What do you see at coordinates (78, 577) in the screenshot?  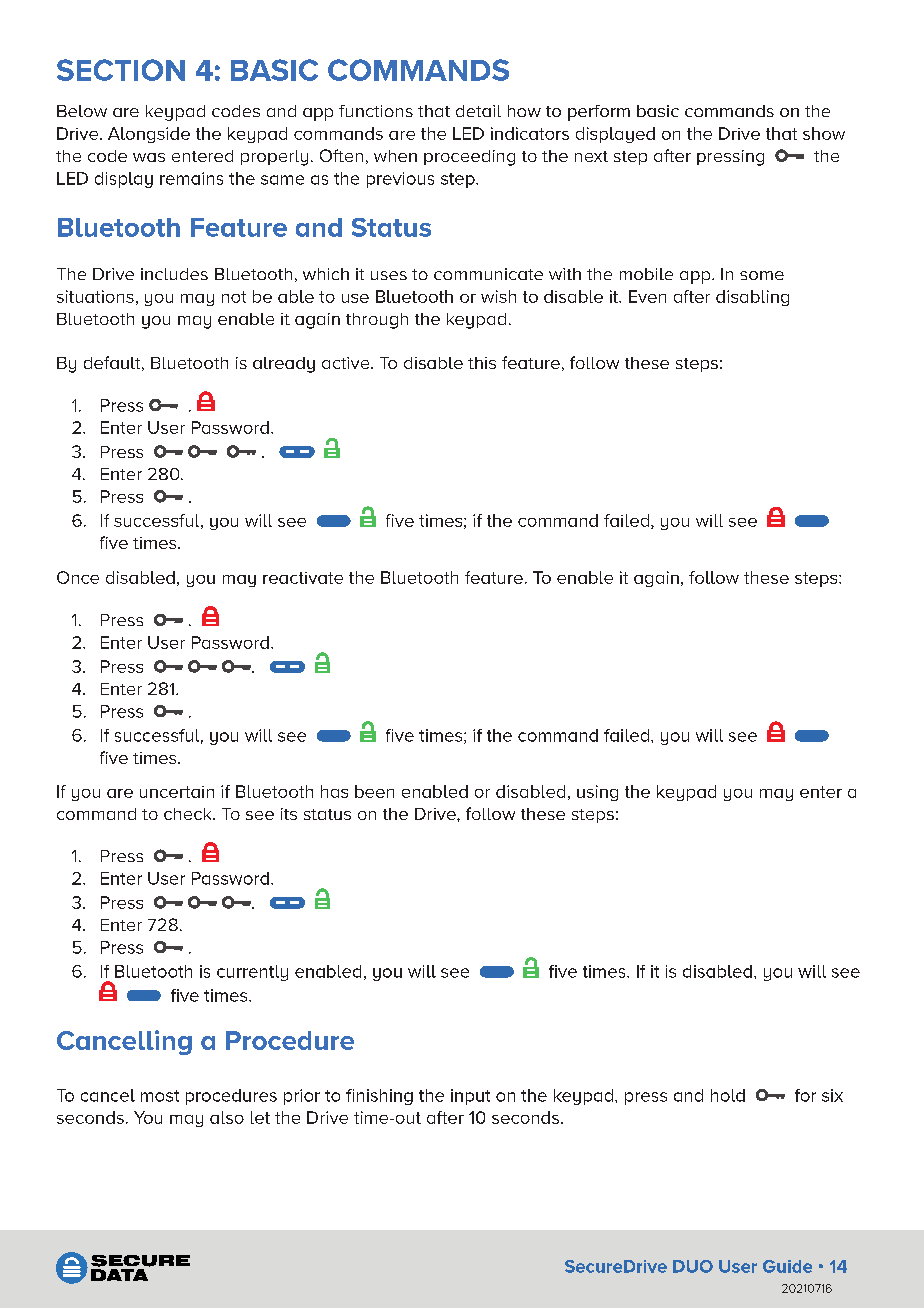 I see `Once` at bounding box center [78, 577].
